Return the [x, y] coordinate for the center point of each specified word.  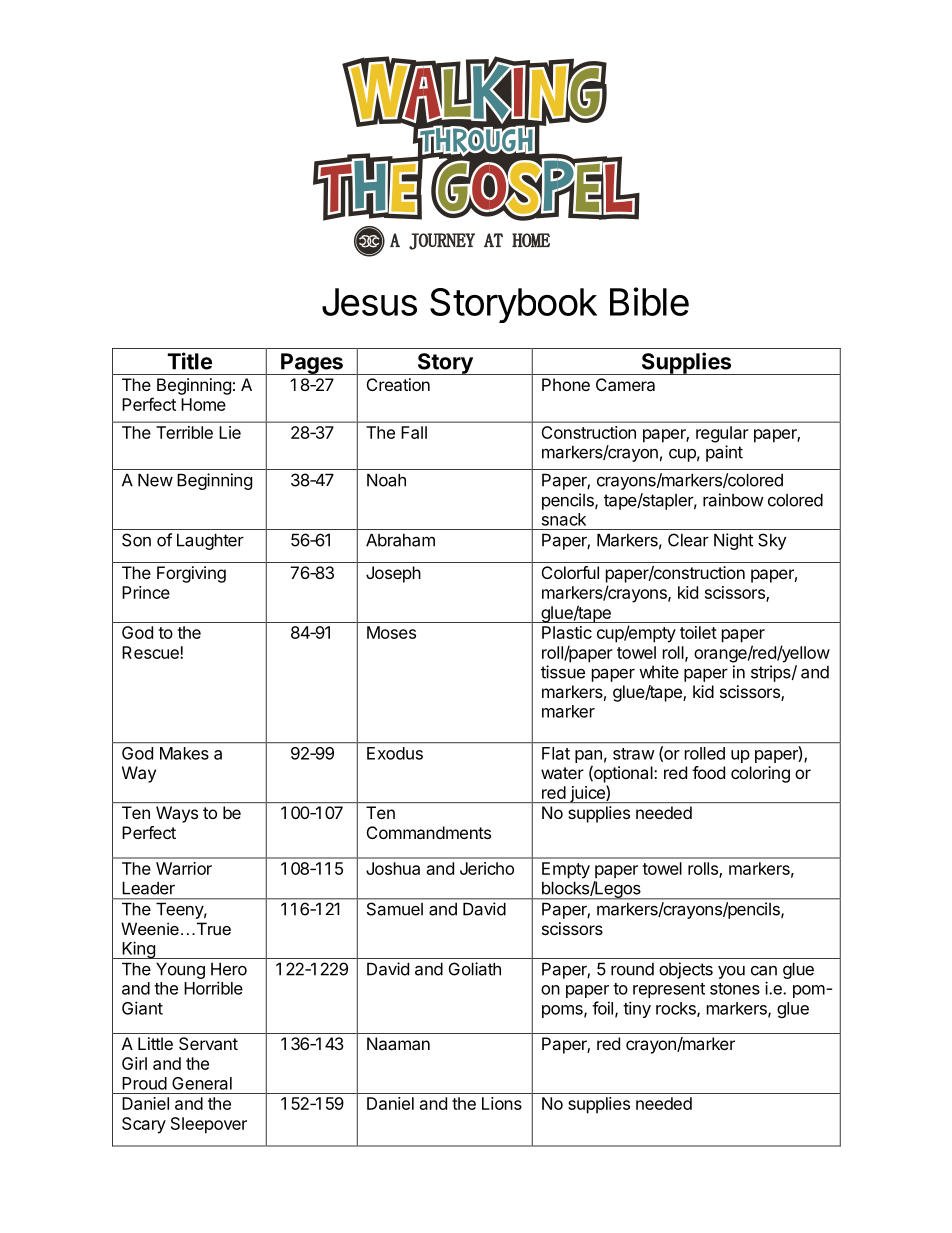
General [202, 1083]
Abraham [400, 540]
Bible [649, 301]
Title [189, 361]
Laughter [210, 541]
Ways [177, 814]
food [708, 772]
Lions [502, 1103]
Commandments [429, 832]
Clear [688, 540]
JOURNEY [442, 241]
